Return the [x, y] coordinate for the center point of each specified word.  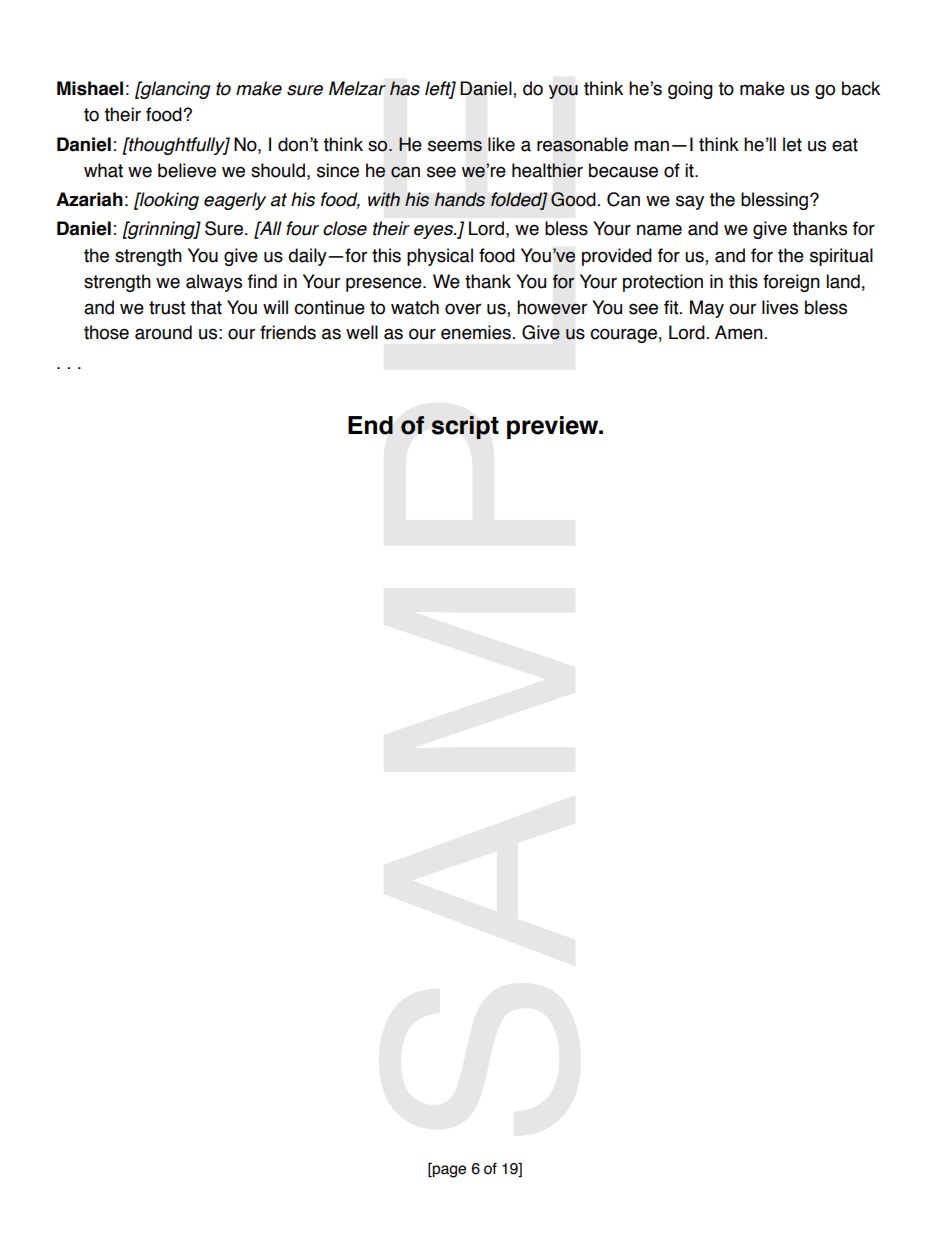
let [792, 144]
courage [623, 335]
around [163, 332]
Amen [739, 332]
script [465, 427]
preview [554, 427]
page [448, 1170]
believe [187, 170]
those [106, 332]
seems [455, 146]
